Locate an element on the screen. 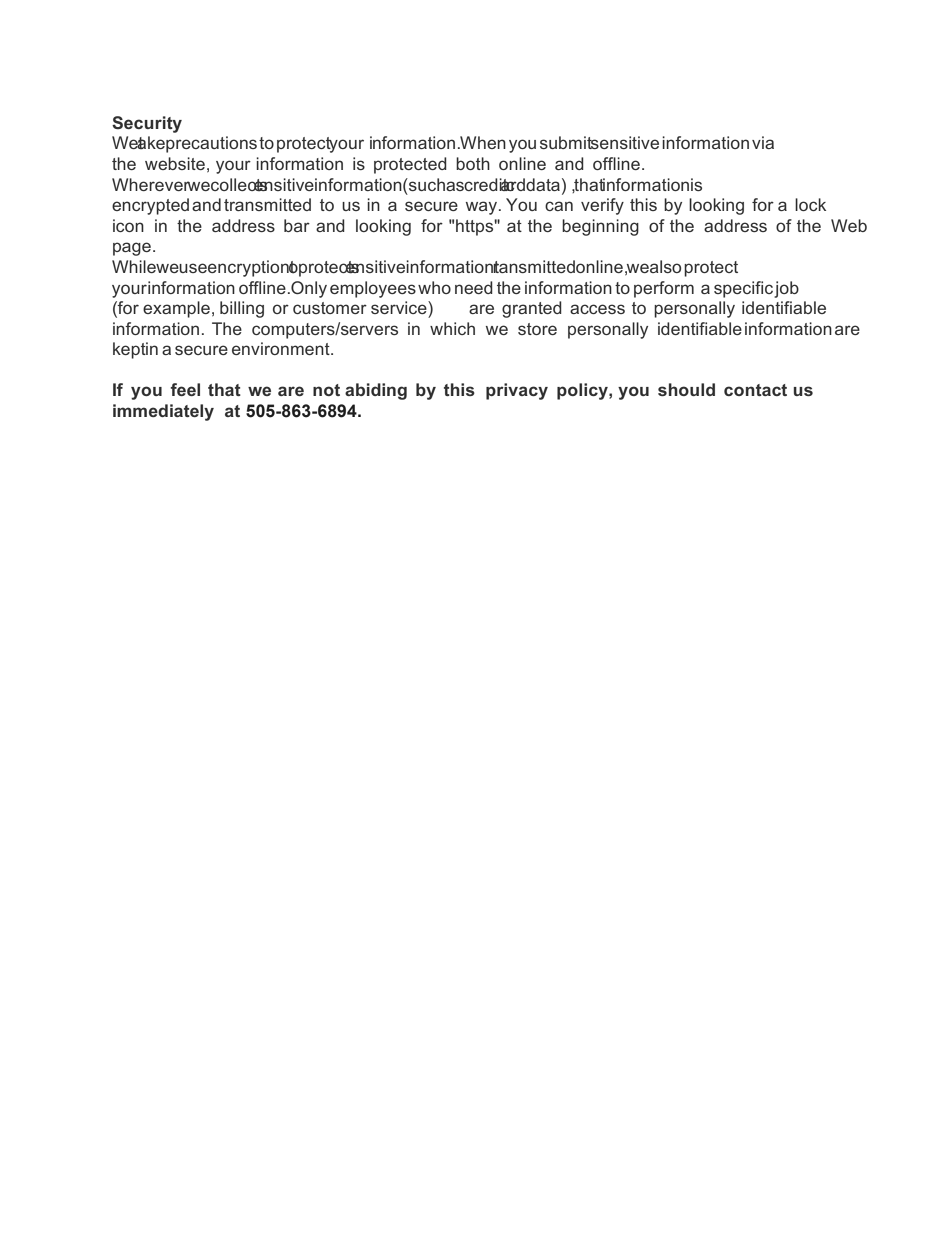  via is located at coordinates (763, 142).
